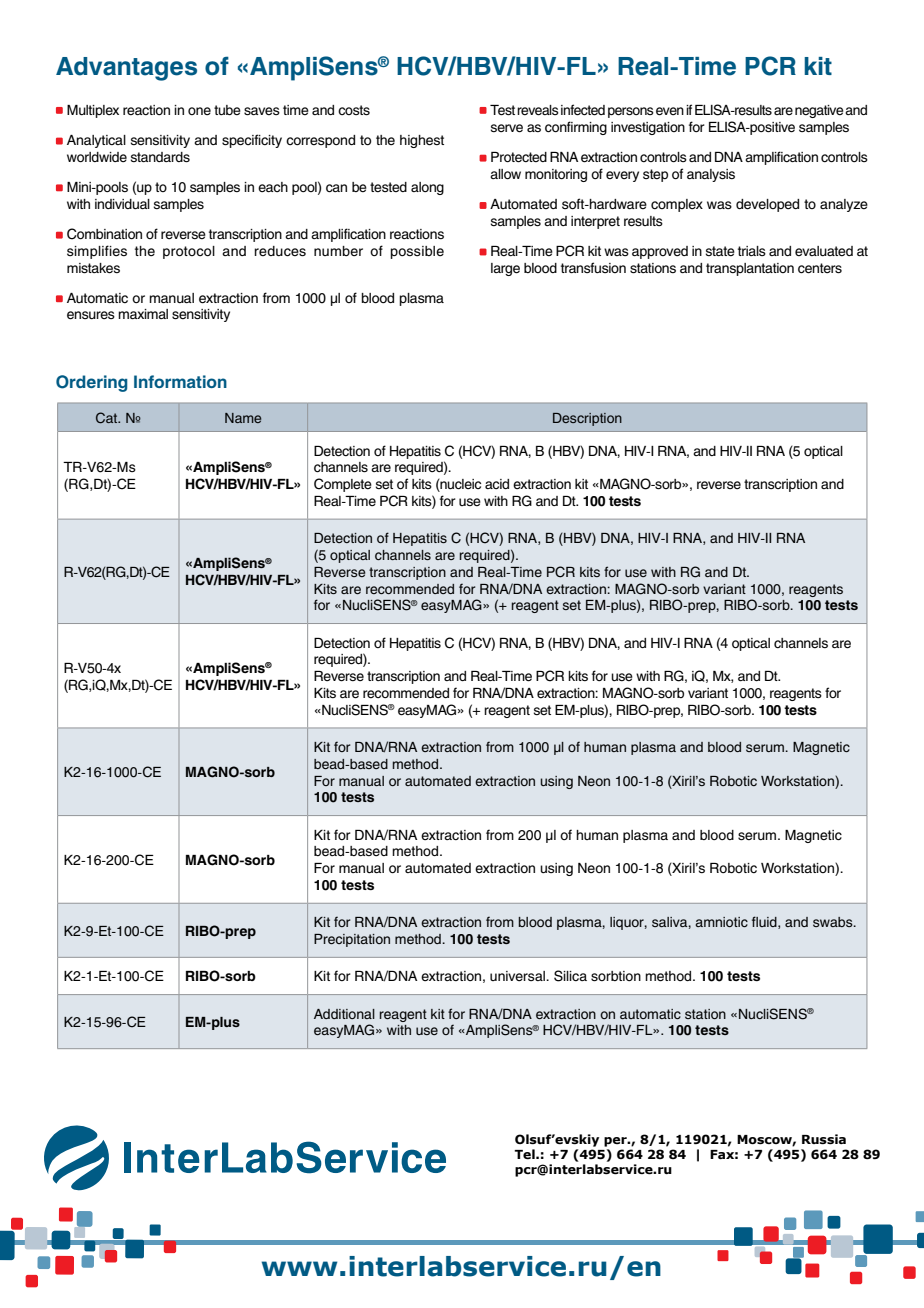 The image size is (924, 1308). Describe the element at coordinates (819, 111) in the screenshot. I see `negative` at that location.
